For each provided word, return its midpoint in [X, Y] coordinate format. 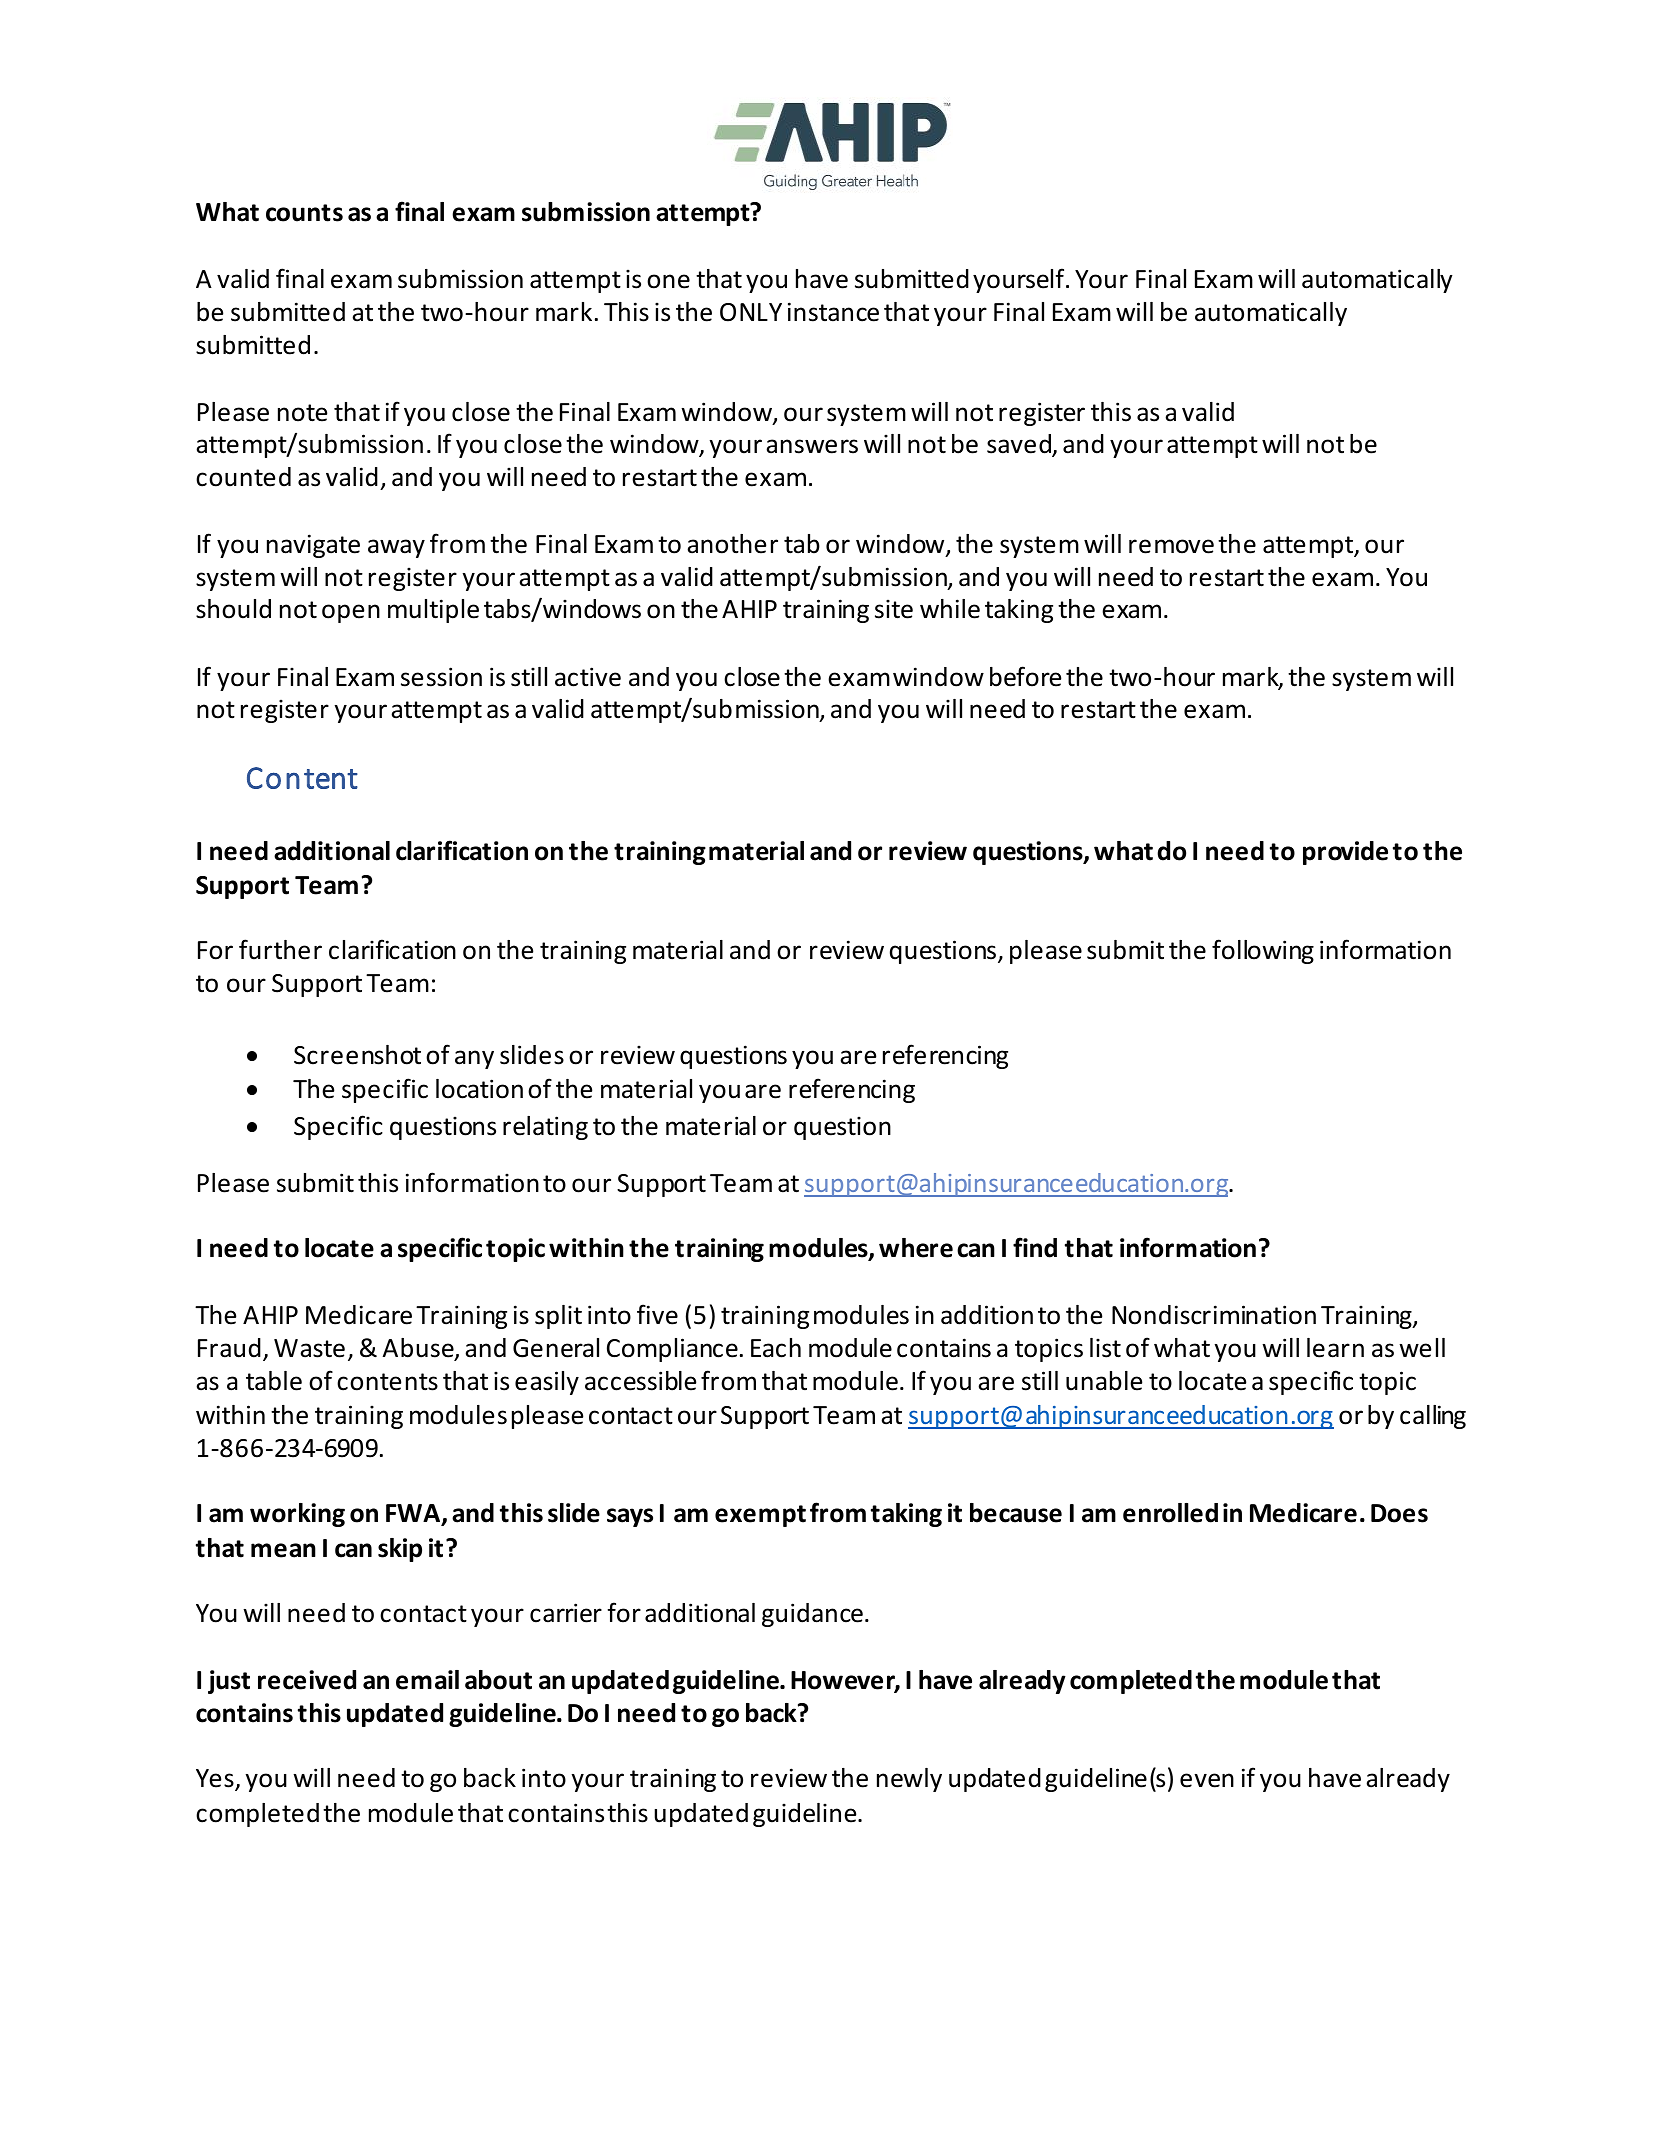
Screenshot [357, 1055]
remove [1171, 546]
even [1207, 1780]
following [1263, 951]
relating [545, 1128]
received [307, 1680]
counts [304, 213]
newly [909, 1780]
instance [833, 312]
